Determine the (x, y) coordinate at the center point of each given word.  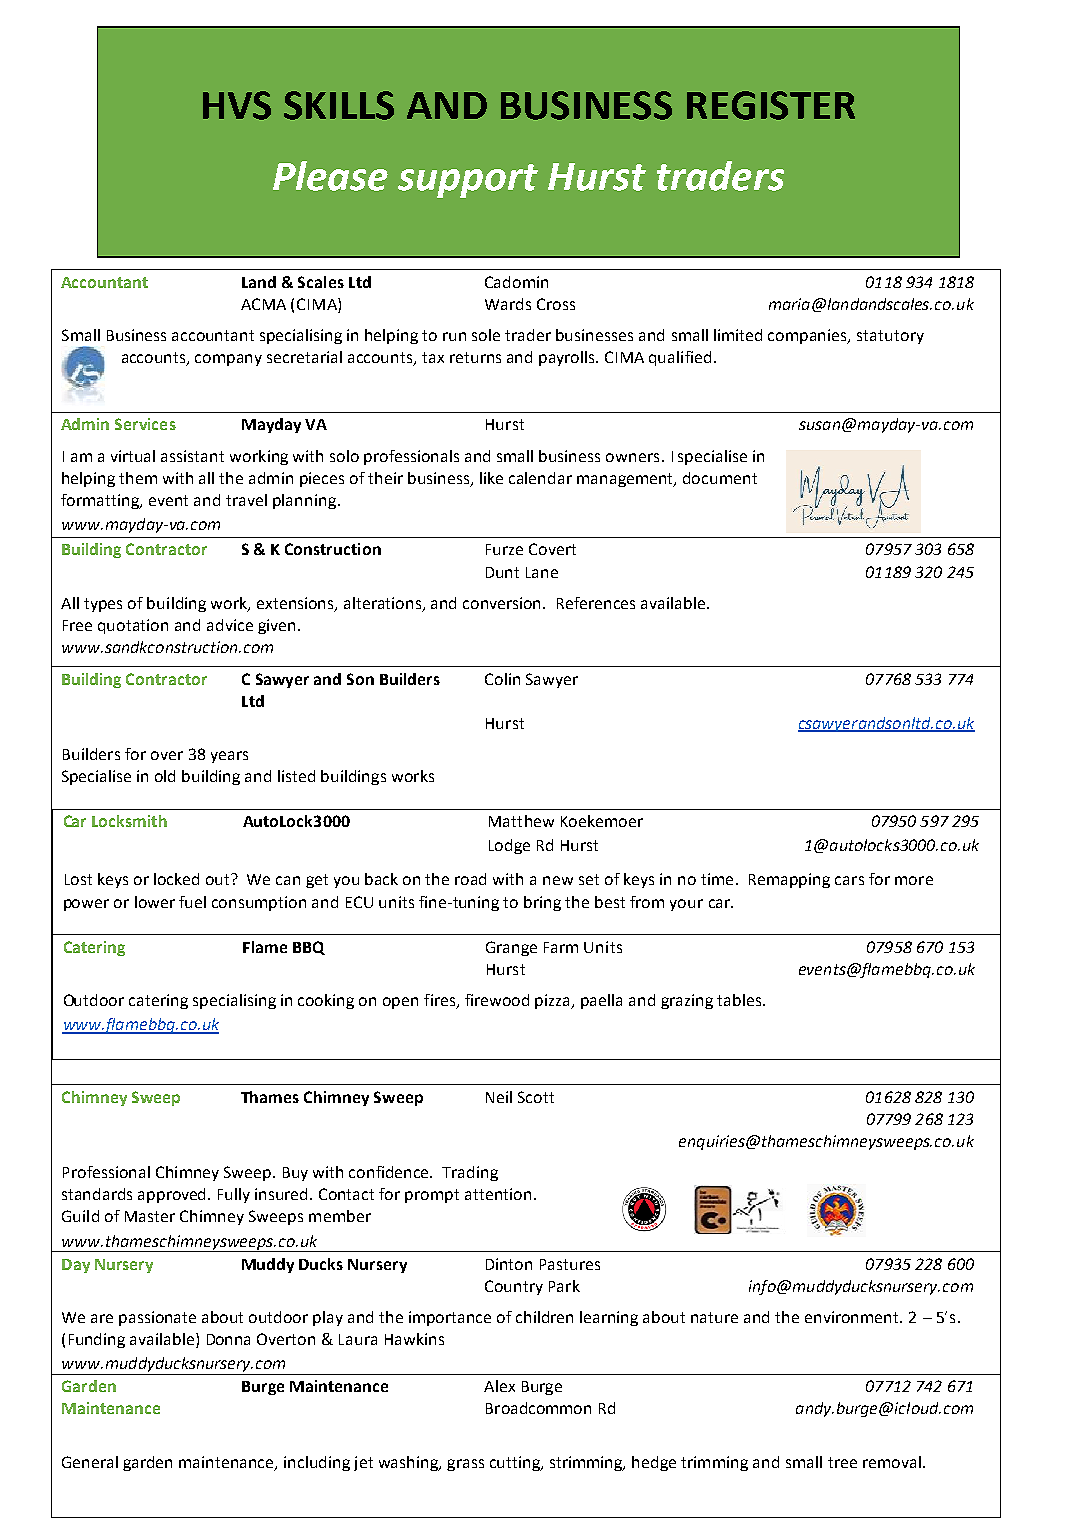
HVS (237, 105)
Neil (499, 1097)
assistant (192, 456)
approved (173, 1195)
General (90, 1462)
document (720, 478)
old (165, 776)
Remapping (789, 880)
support (468, 181)
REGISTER (771, 105)
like (491, 478)
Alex (499, 1386)
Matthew (521, 821)
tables (739, 1000)
